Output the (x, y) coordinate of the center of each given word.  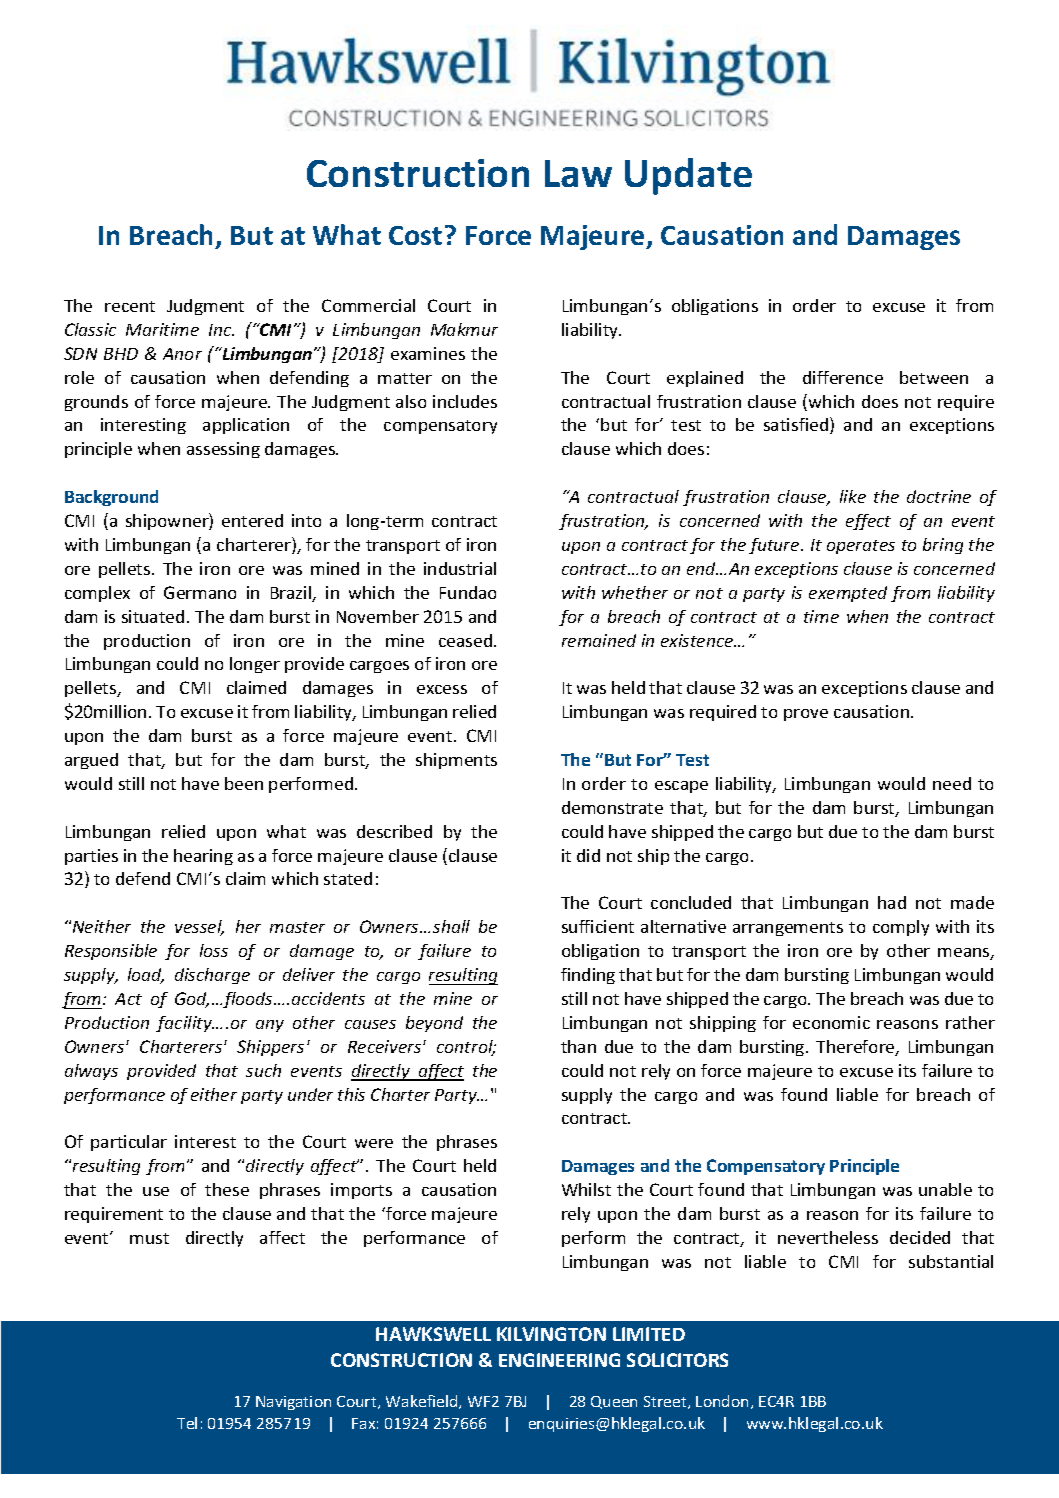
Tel (187, 1423)
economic (831, 1022)
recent (130, 306)
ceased (465, 640)
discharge (212, 976)
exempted (848, 594)
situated (153, 616)
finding (588, 976)
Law (578, 173)
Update (688, 176)
